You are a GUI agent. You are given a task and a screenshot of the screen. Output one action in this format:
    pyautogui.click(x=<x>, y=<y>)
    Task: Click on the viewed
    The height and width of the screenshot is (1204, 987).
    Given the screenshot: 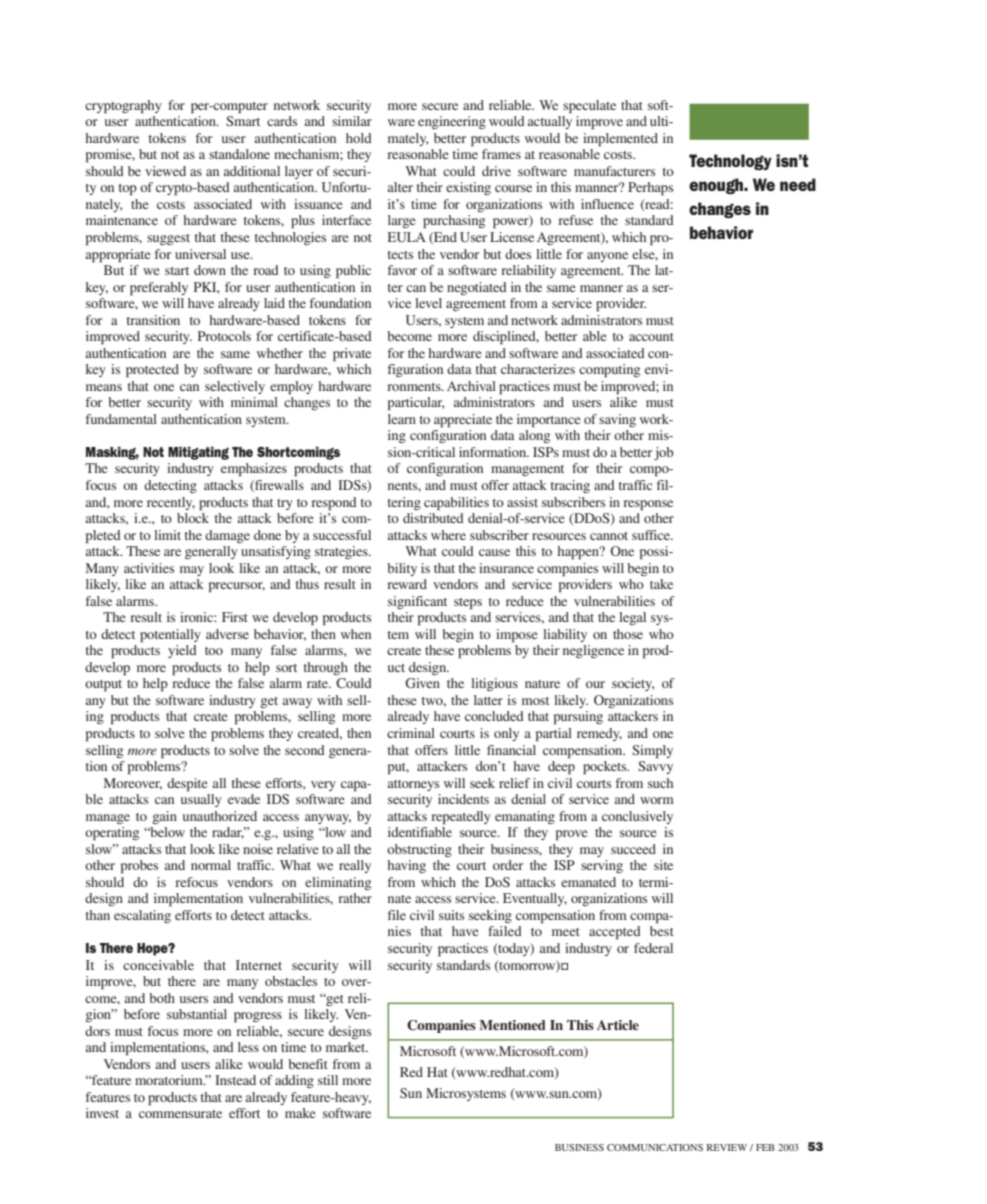 What is the action you would take?
    pyautogui.click(x=165, y=171)
